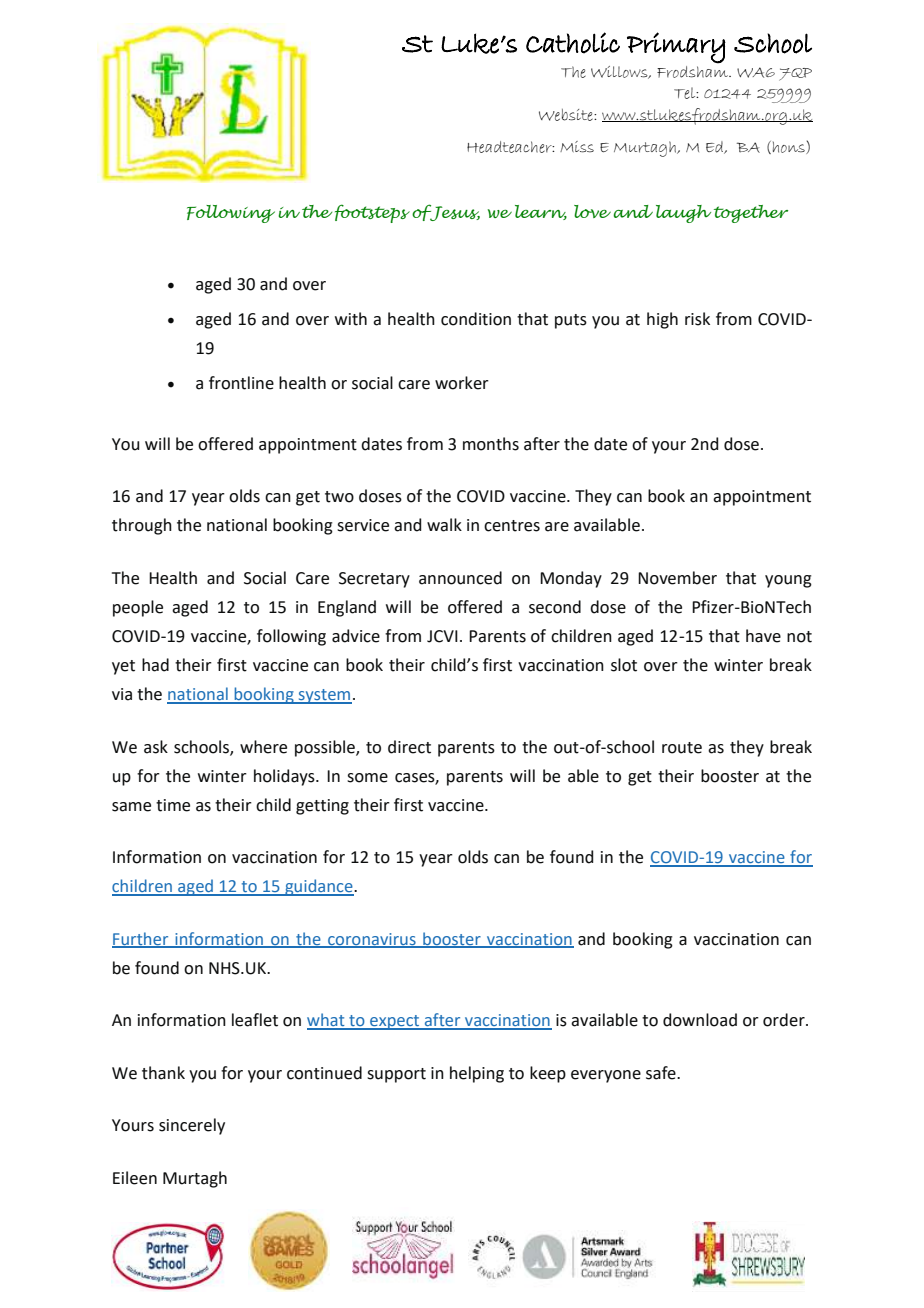 The image size is (924, 1308). What do you see at coordinates (700, 1020) in the screenshot?
I see `download` at bounding box center [700, 1020].
